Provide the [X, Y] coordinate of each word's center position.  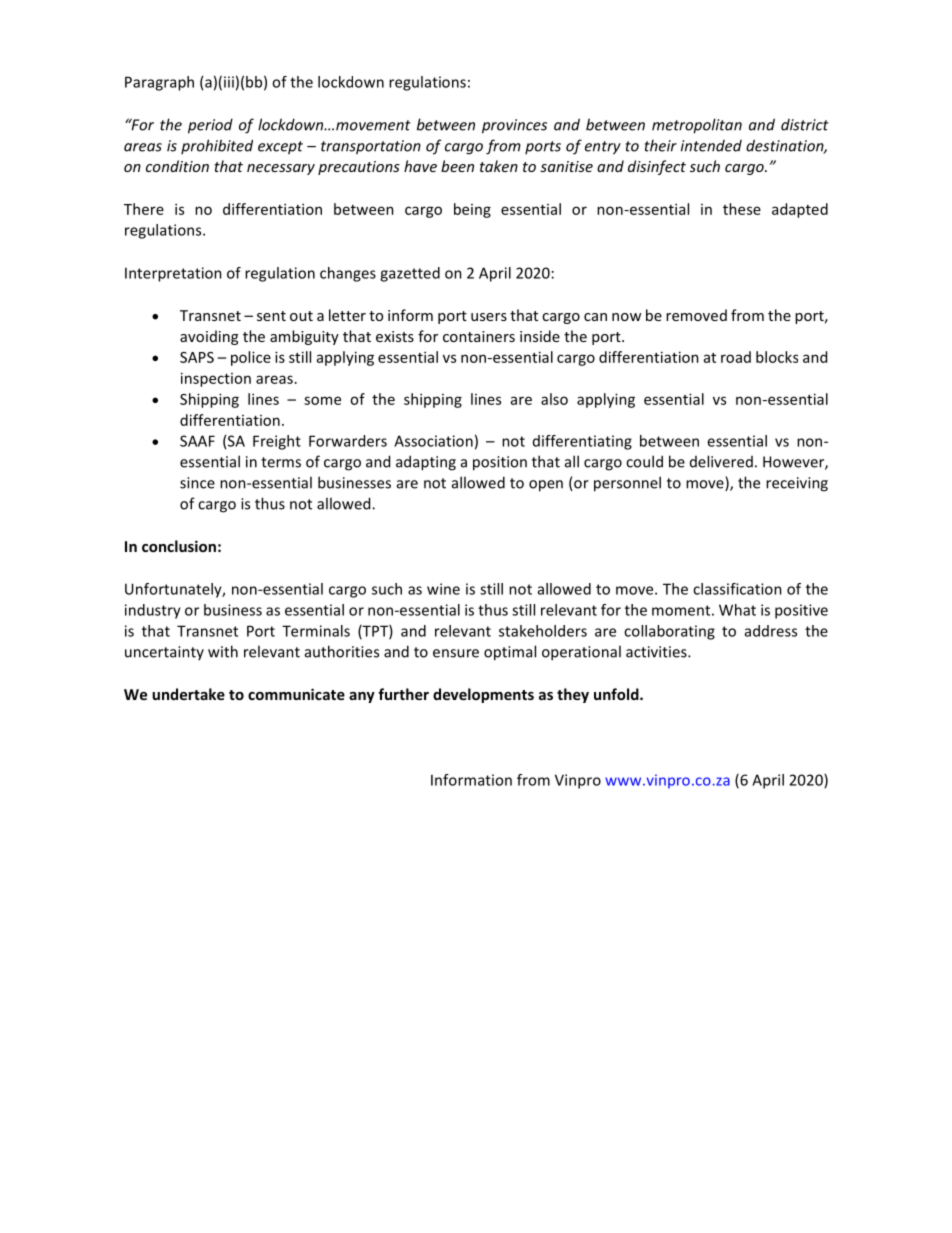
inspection [216, 379]
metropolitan [697, 126]
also [554, 399]
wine [443, 589]
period [210, 126]
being [472, 210]
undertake [188, 694]
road [736, 357]
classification [737, 589]
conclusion [179, 546]
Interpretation [173, 274]
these [742, 209]
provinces [514, 126]
